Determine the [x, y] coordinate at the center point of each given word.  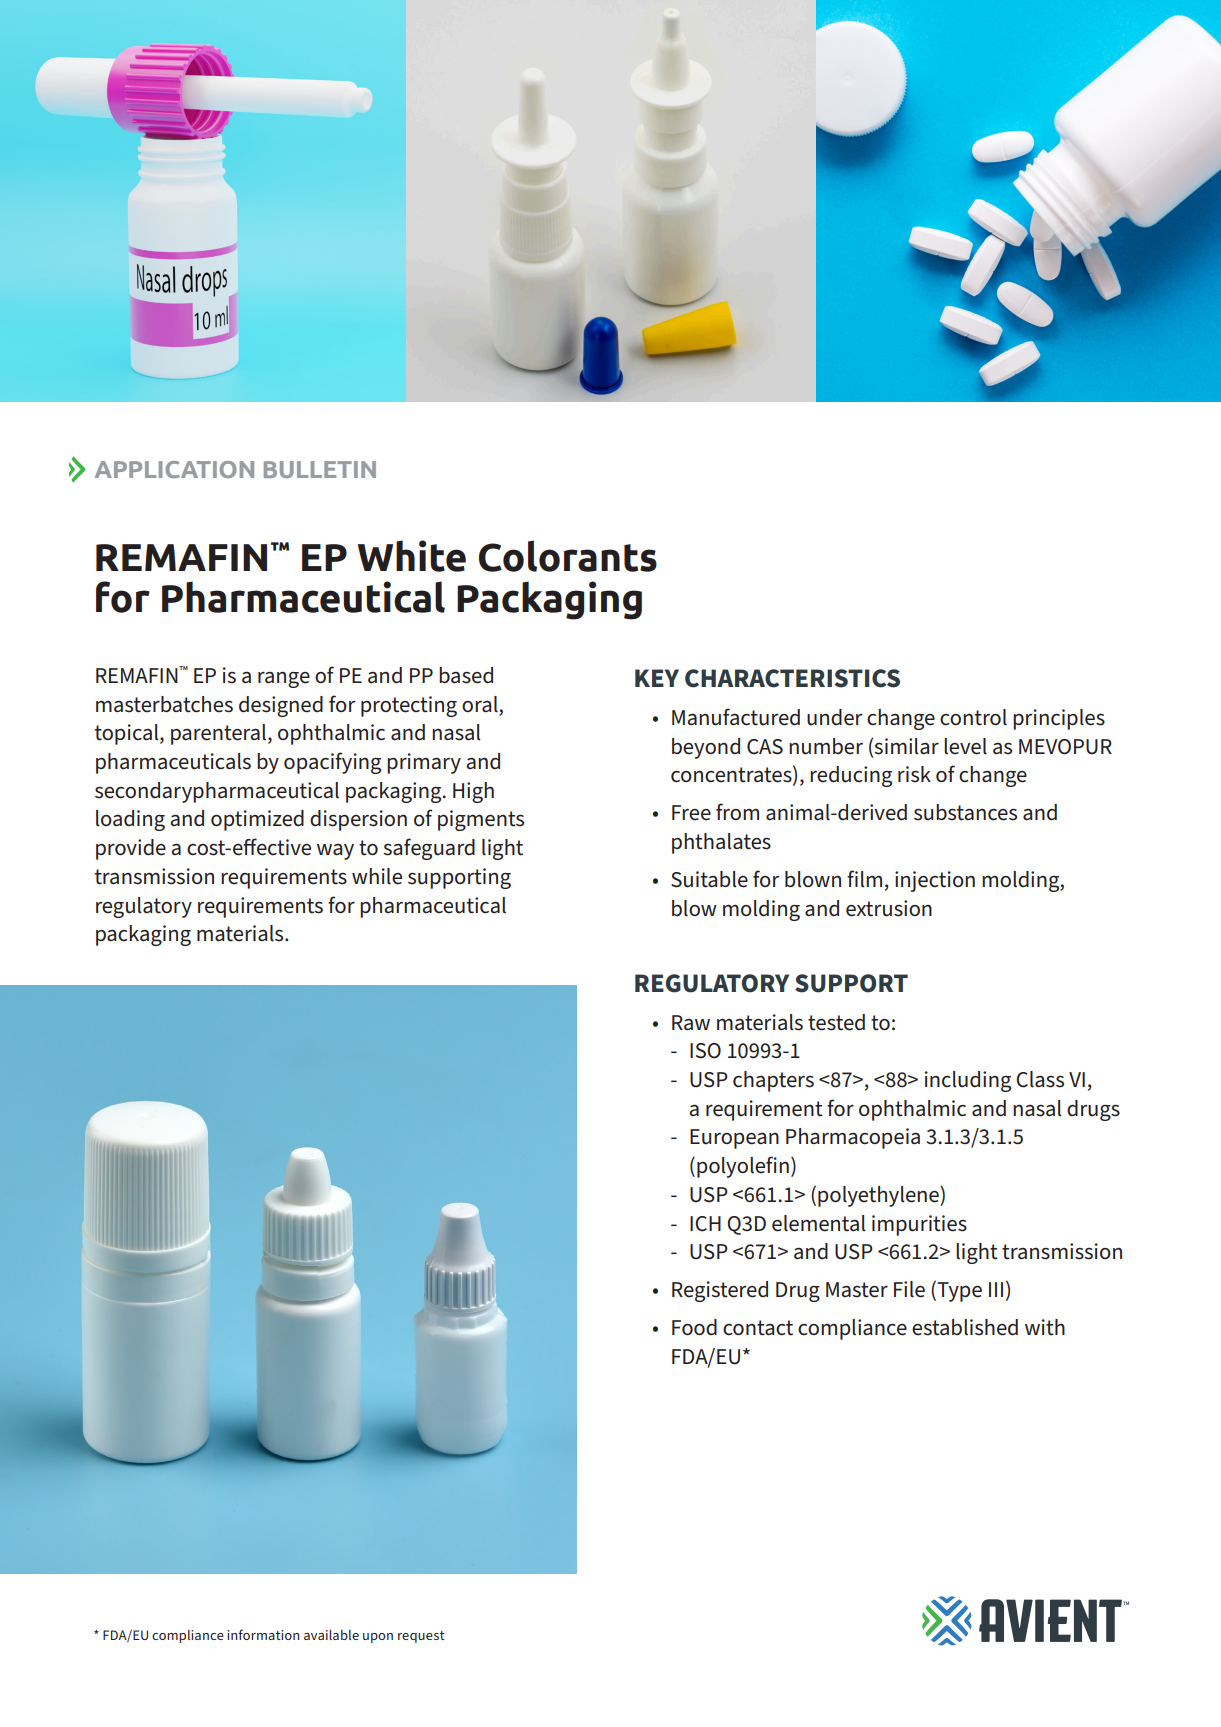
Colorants [568, 556]
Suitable [709, 879]
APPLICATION [174, 469]
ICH [705, 1224]
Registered [720, 1291]
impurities [919, 1225]
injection [935, 881]
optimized [257, 820]
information [263, 1634]
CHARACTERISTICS [792, 678]
